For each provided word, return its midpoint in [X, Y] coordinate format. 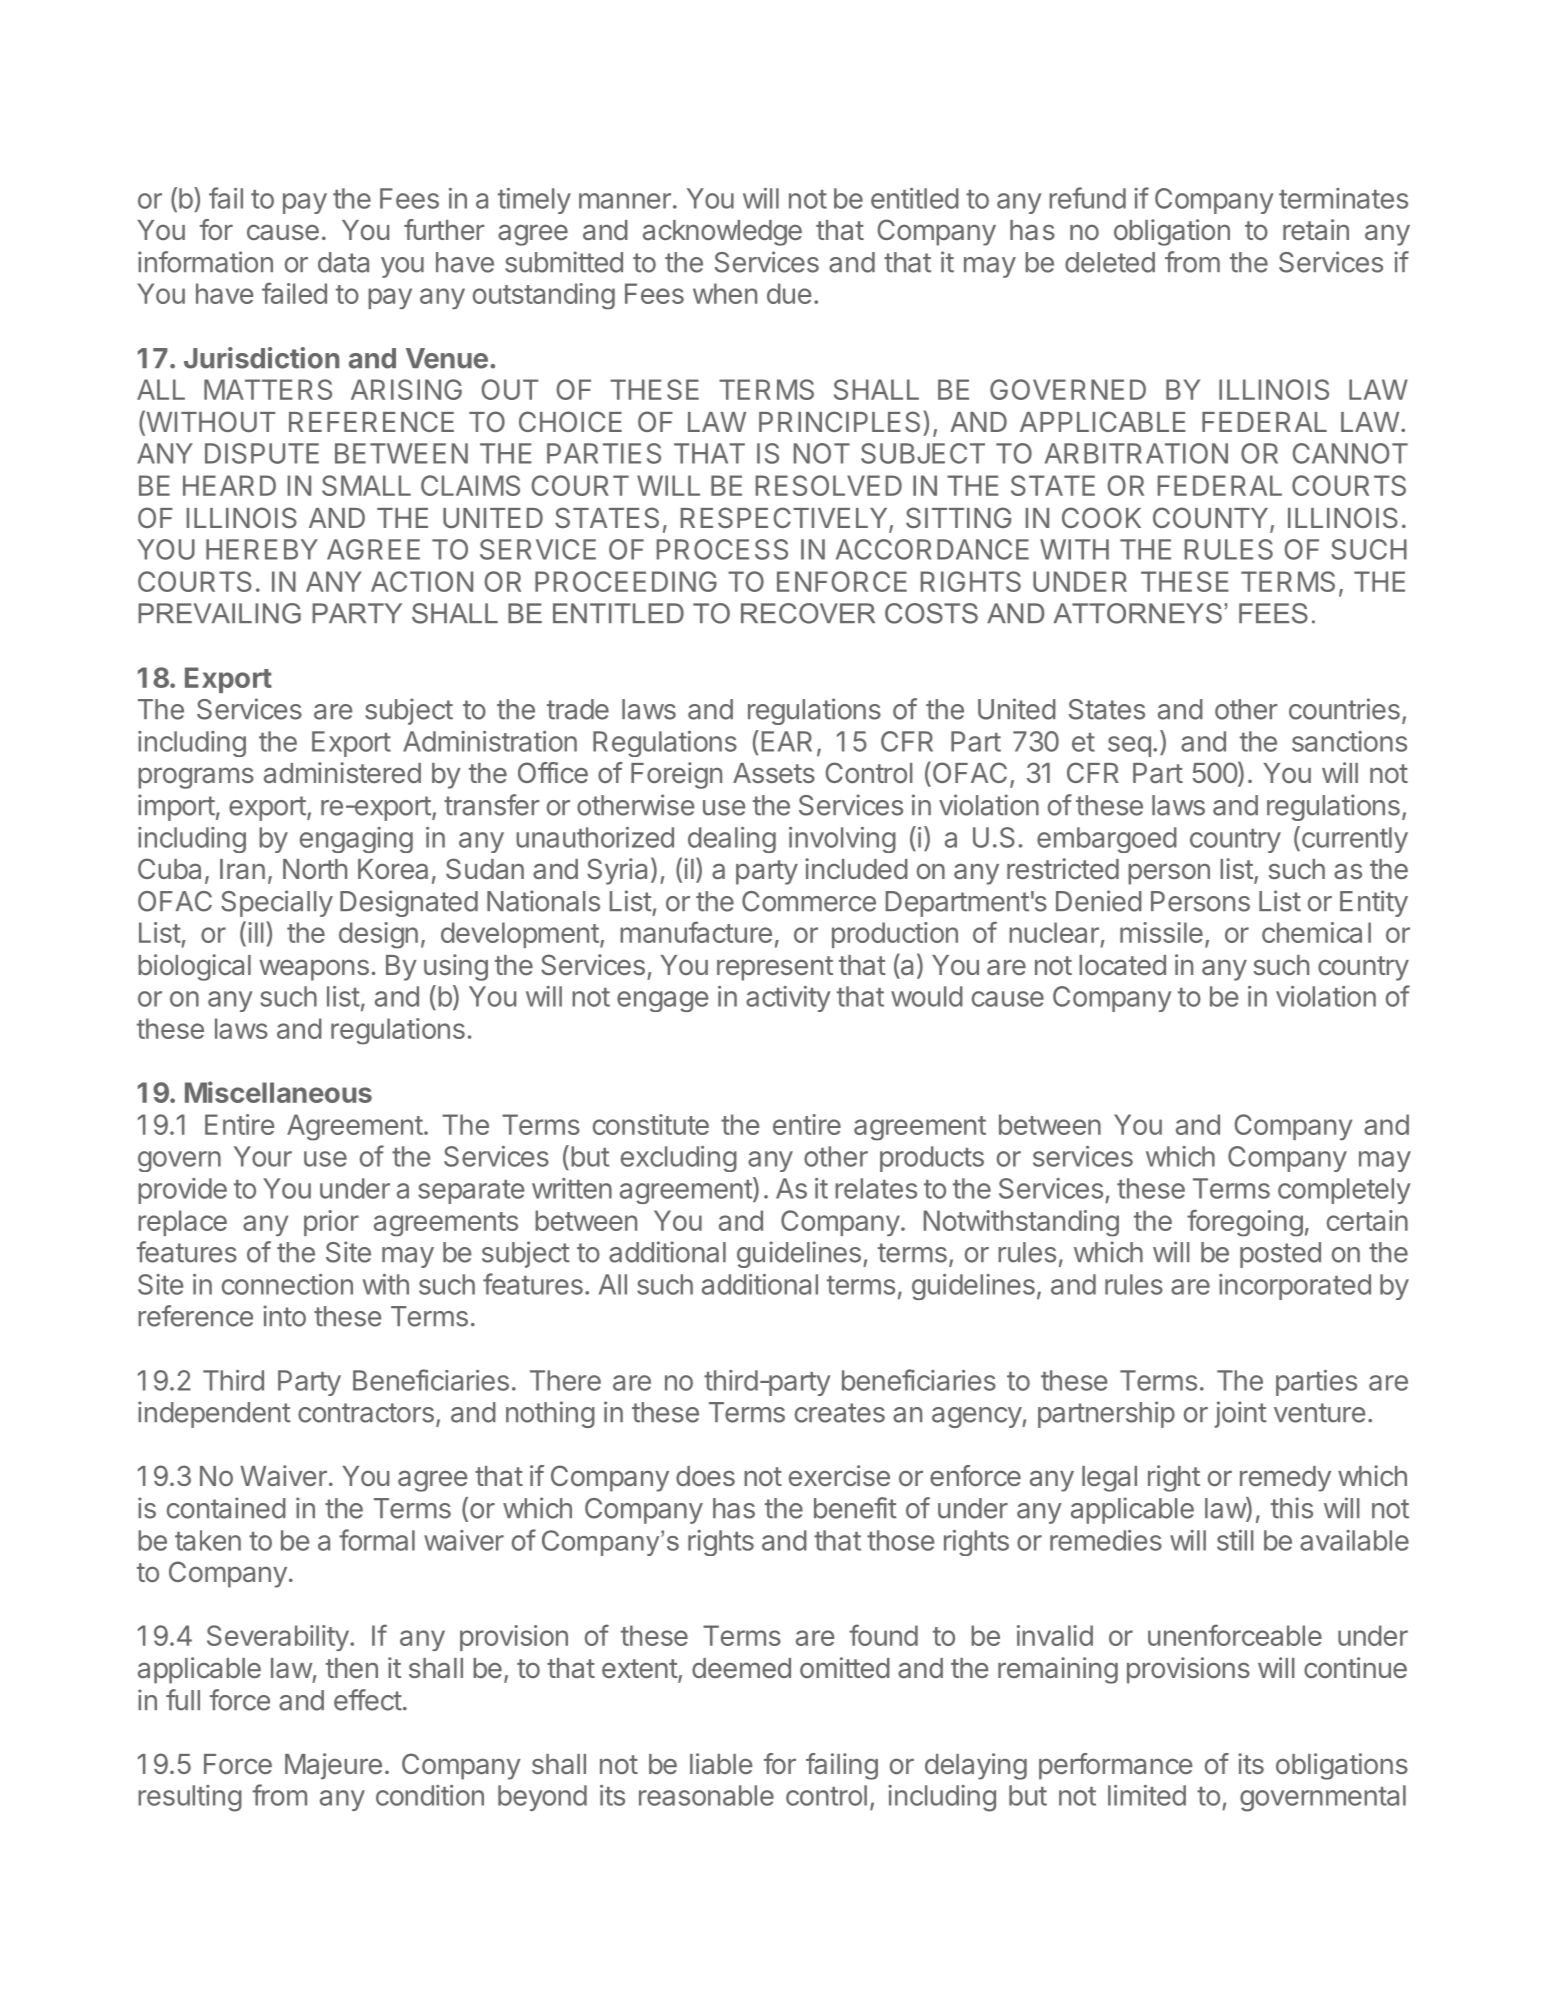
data [343, 262]
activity [788, 999]
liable [721, 1763]
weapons [314, 970]
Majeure [333, 1766]
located [1122, 965]
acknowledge [722, 233]
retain [1316, 229]
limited [1147, 1795]
